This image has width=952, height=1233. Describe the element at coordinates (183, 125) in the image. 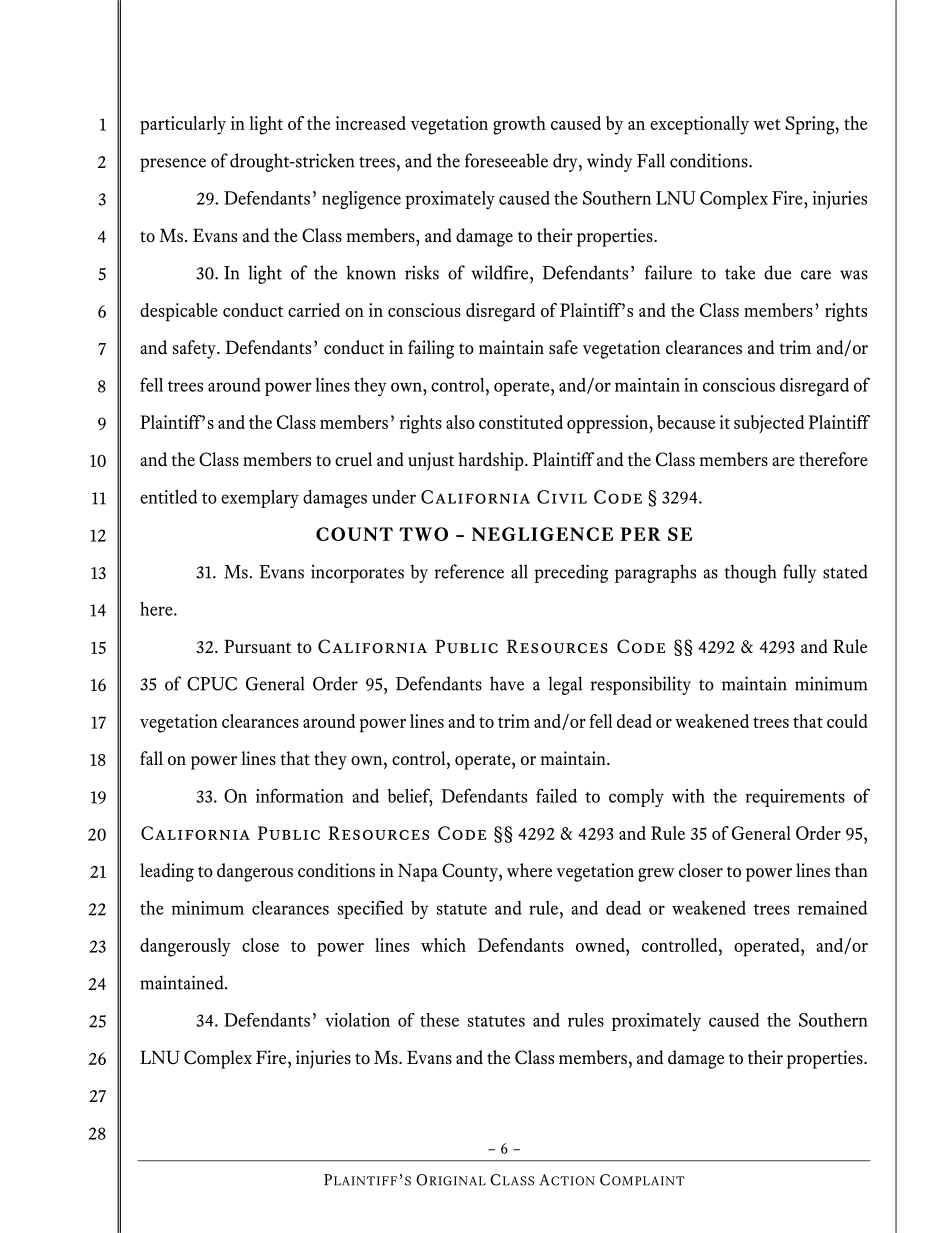

I see `particularly` at that location.
